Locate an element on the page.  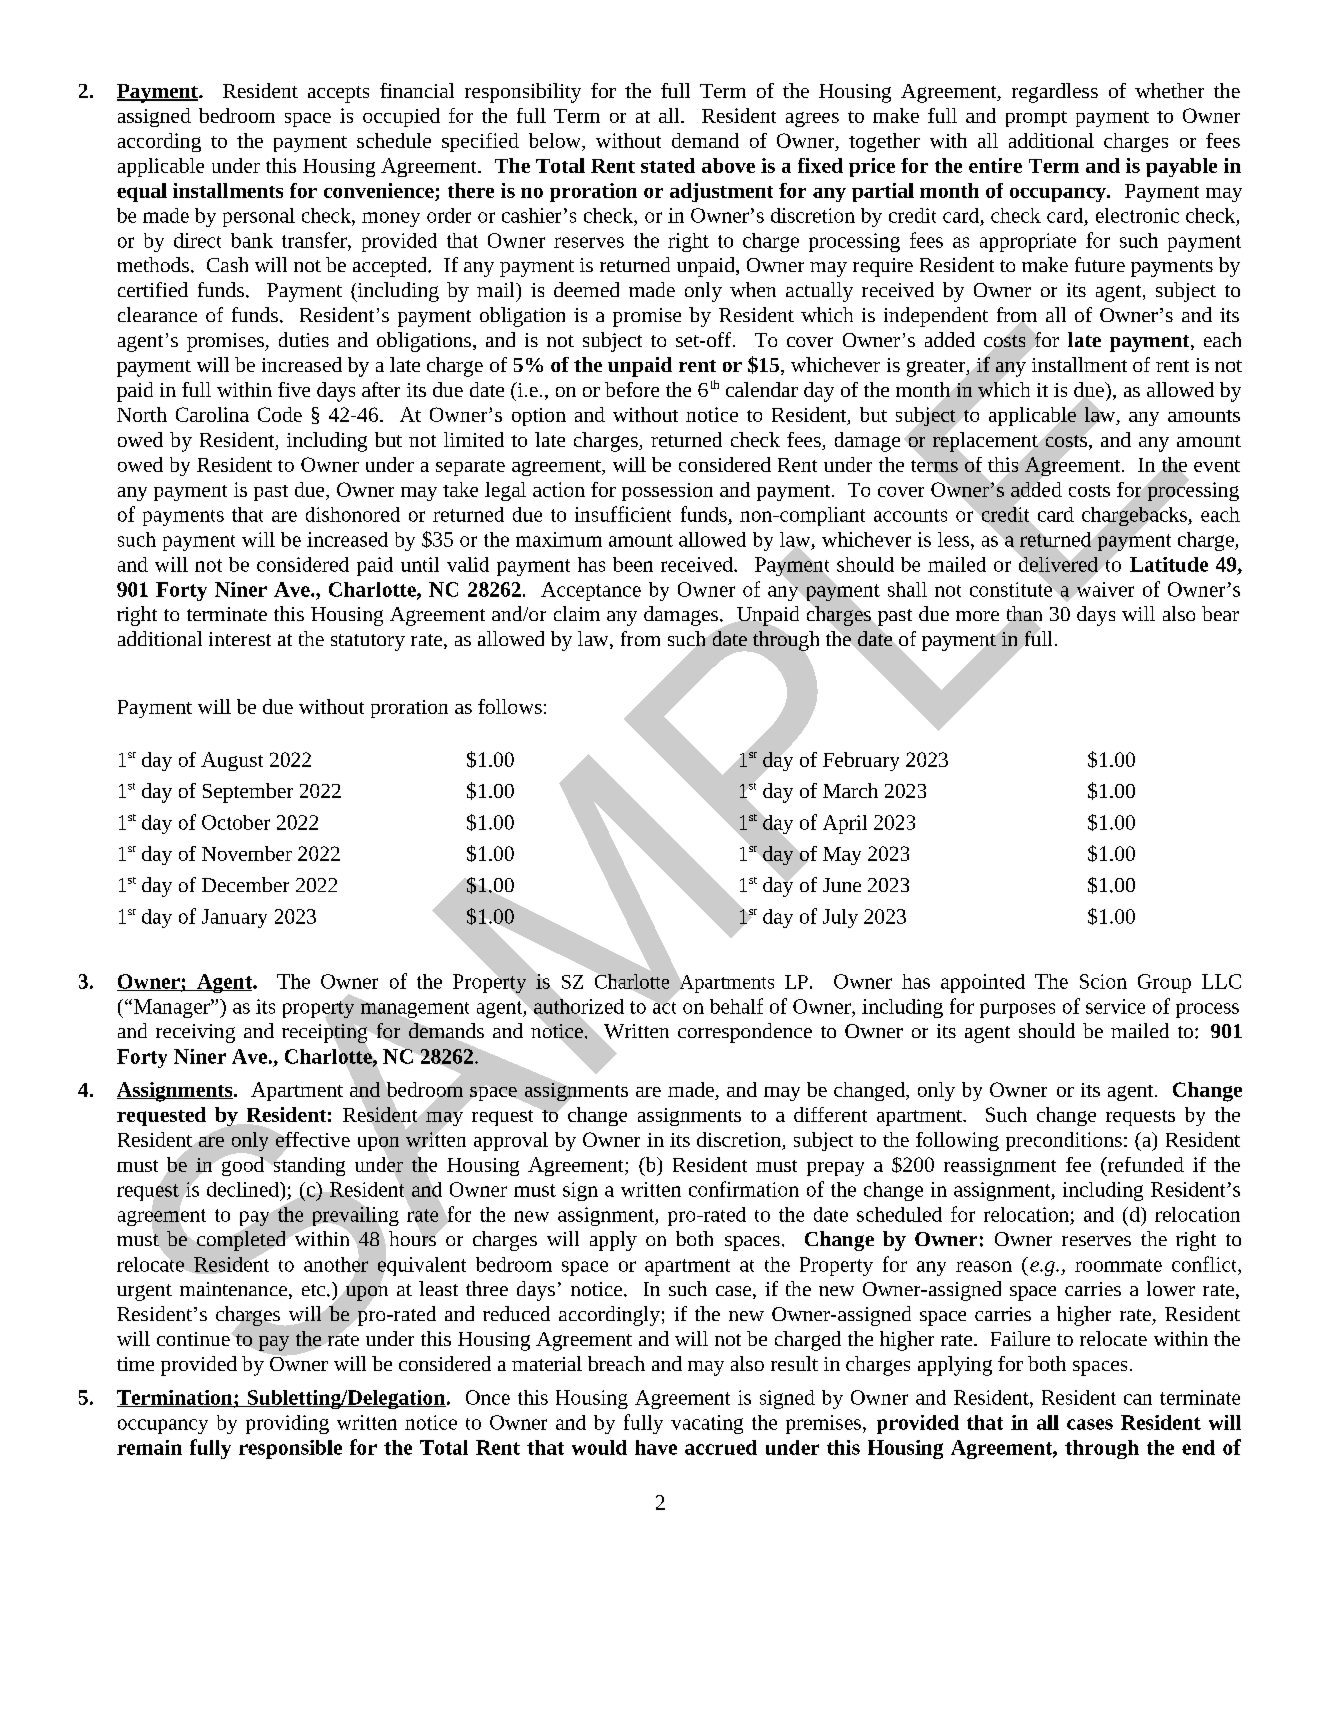
prompt is located at coordinates (1036, 119).
